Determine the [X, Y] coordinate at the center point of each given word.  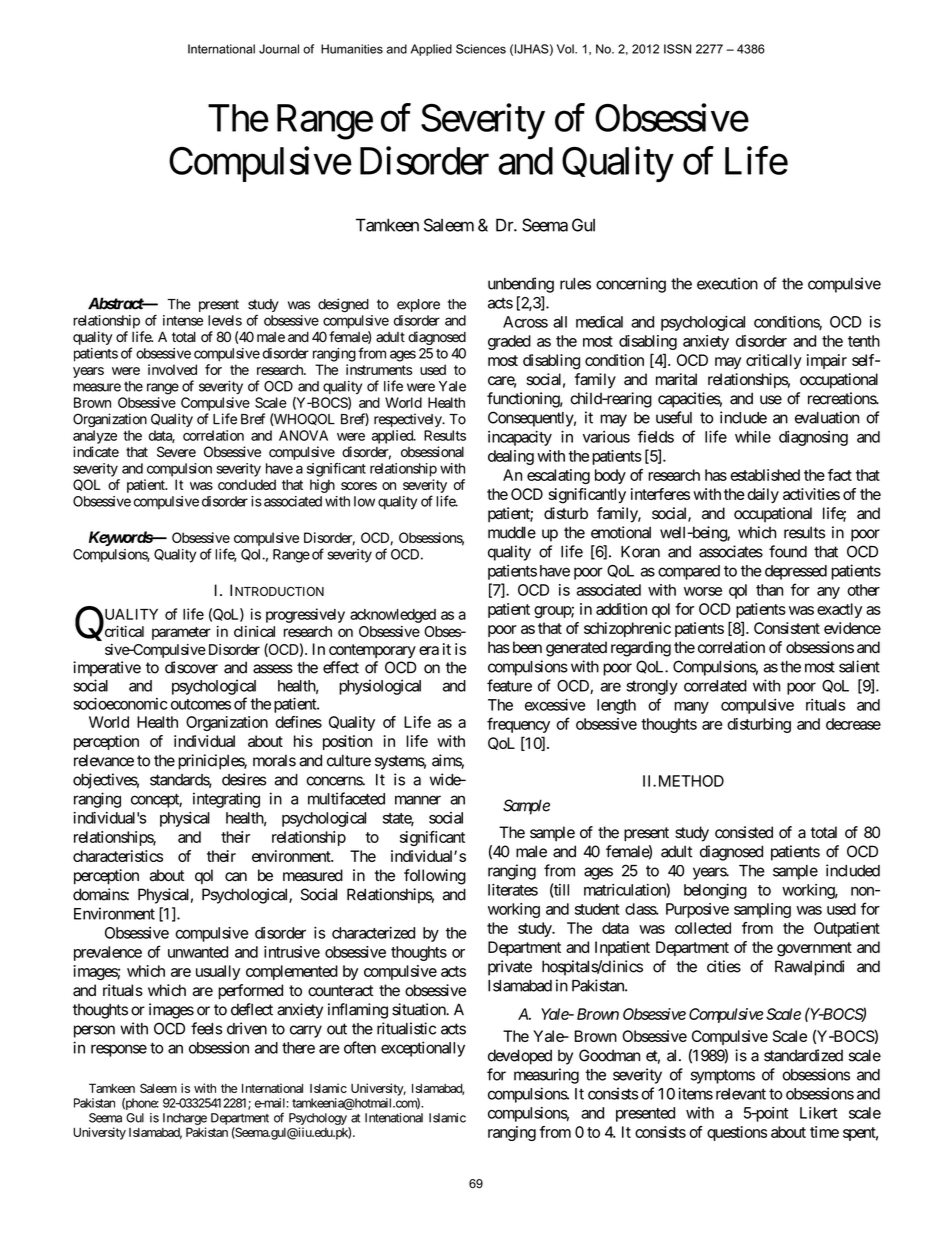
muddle [512, 532]
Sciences [481, 49]
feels [206, 1028]
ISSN [677, 49]
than [769, 590]
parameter [181, 633]
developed [520, 1057]
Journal [279, 49]
